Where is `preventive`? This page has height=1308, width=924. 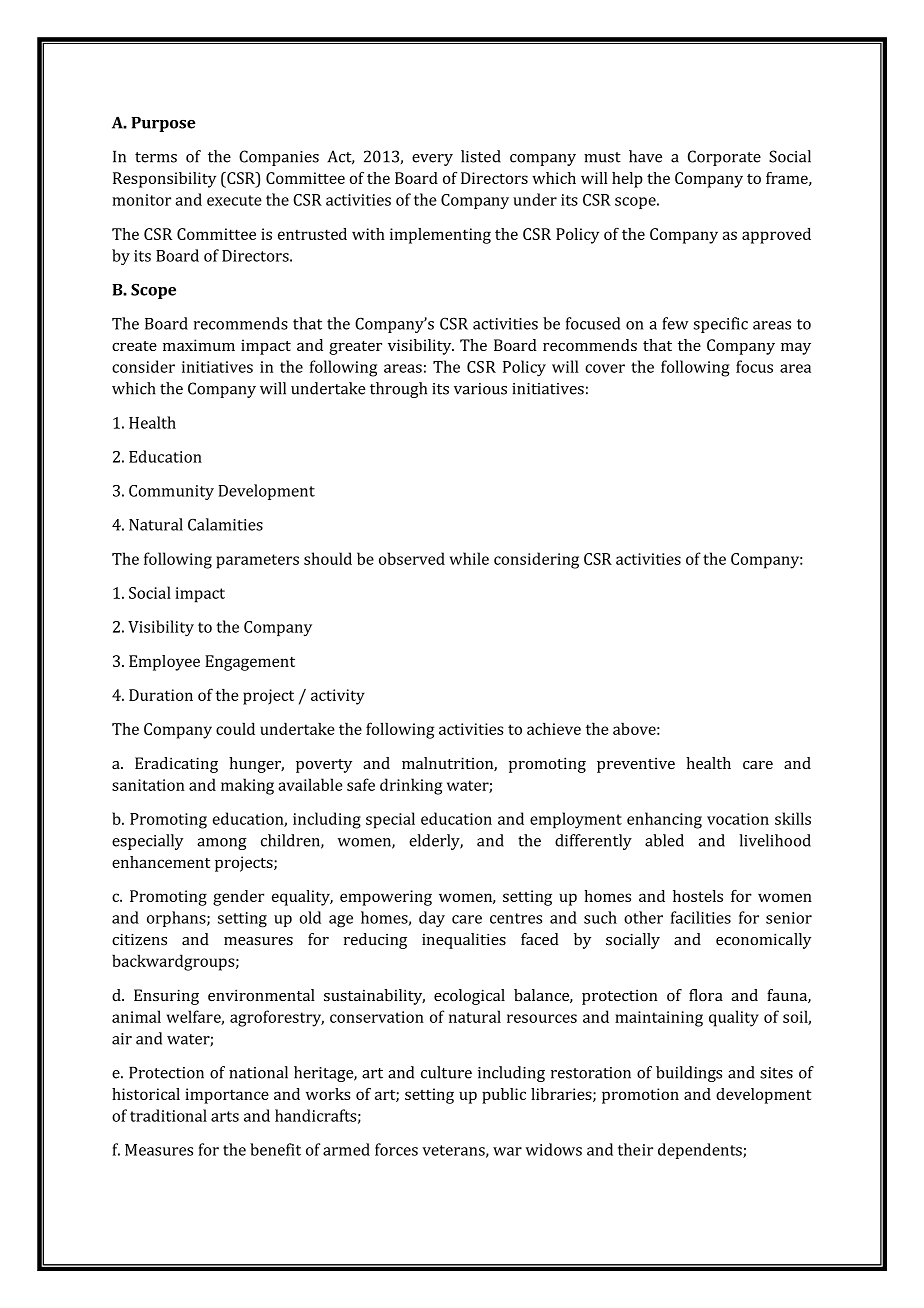
preventive is located at coordinates (636, 765).
